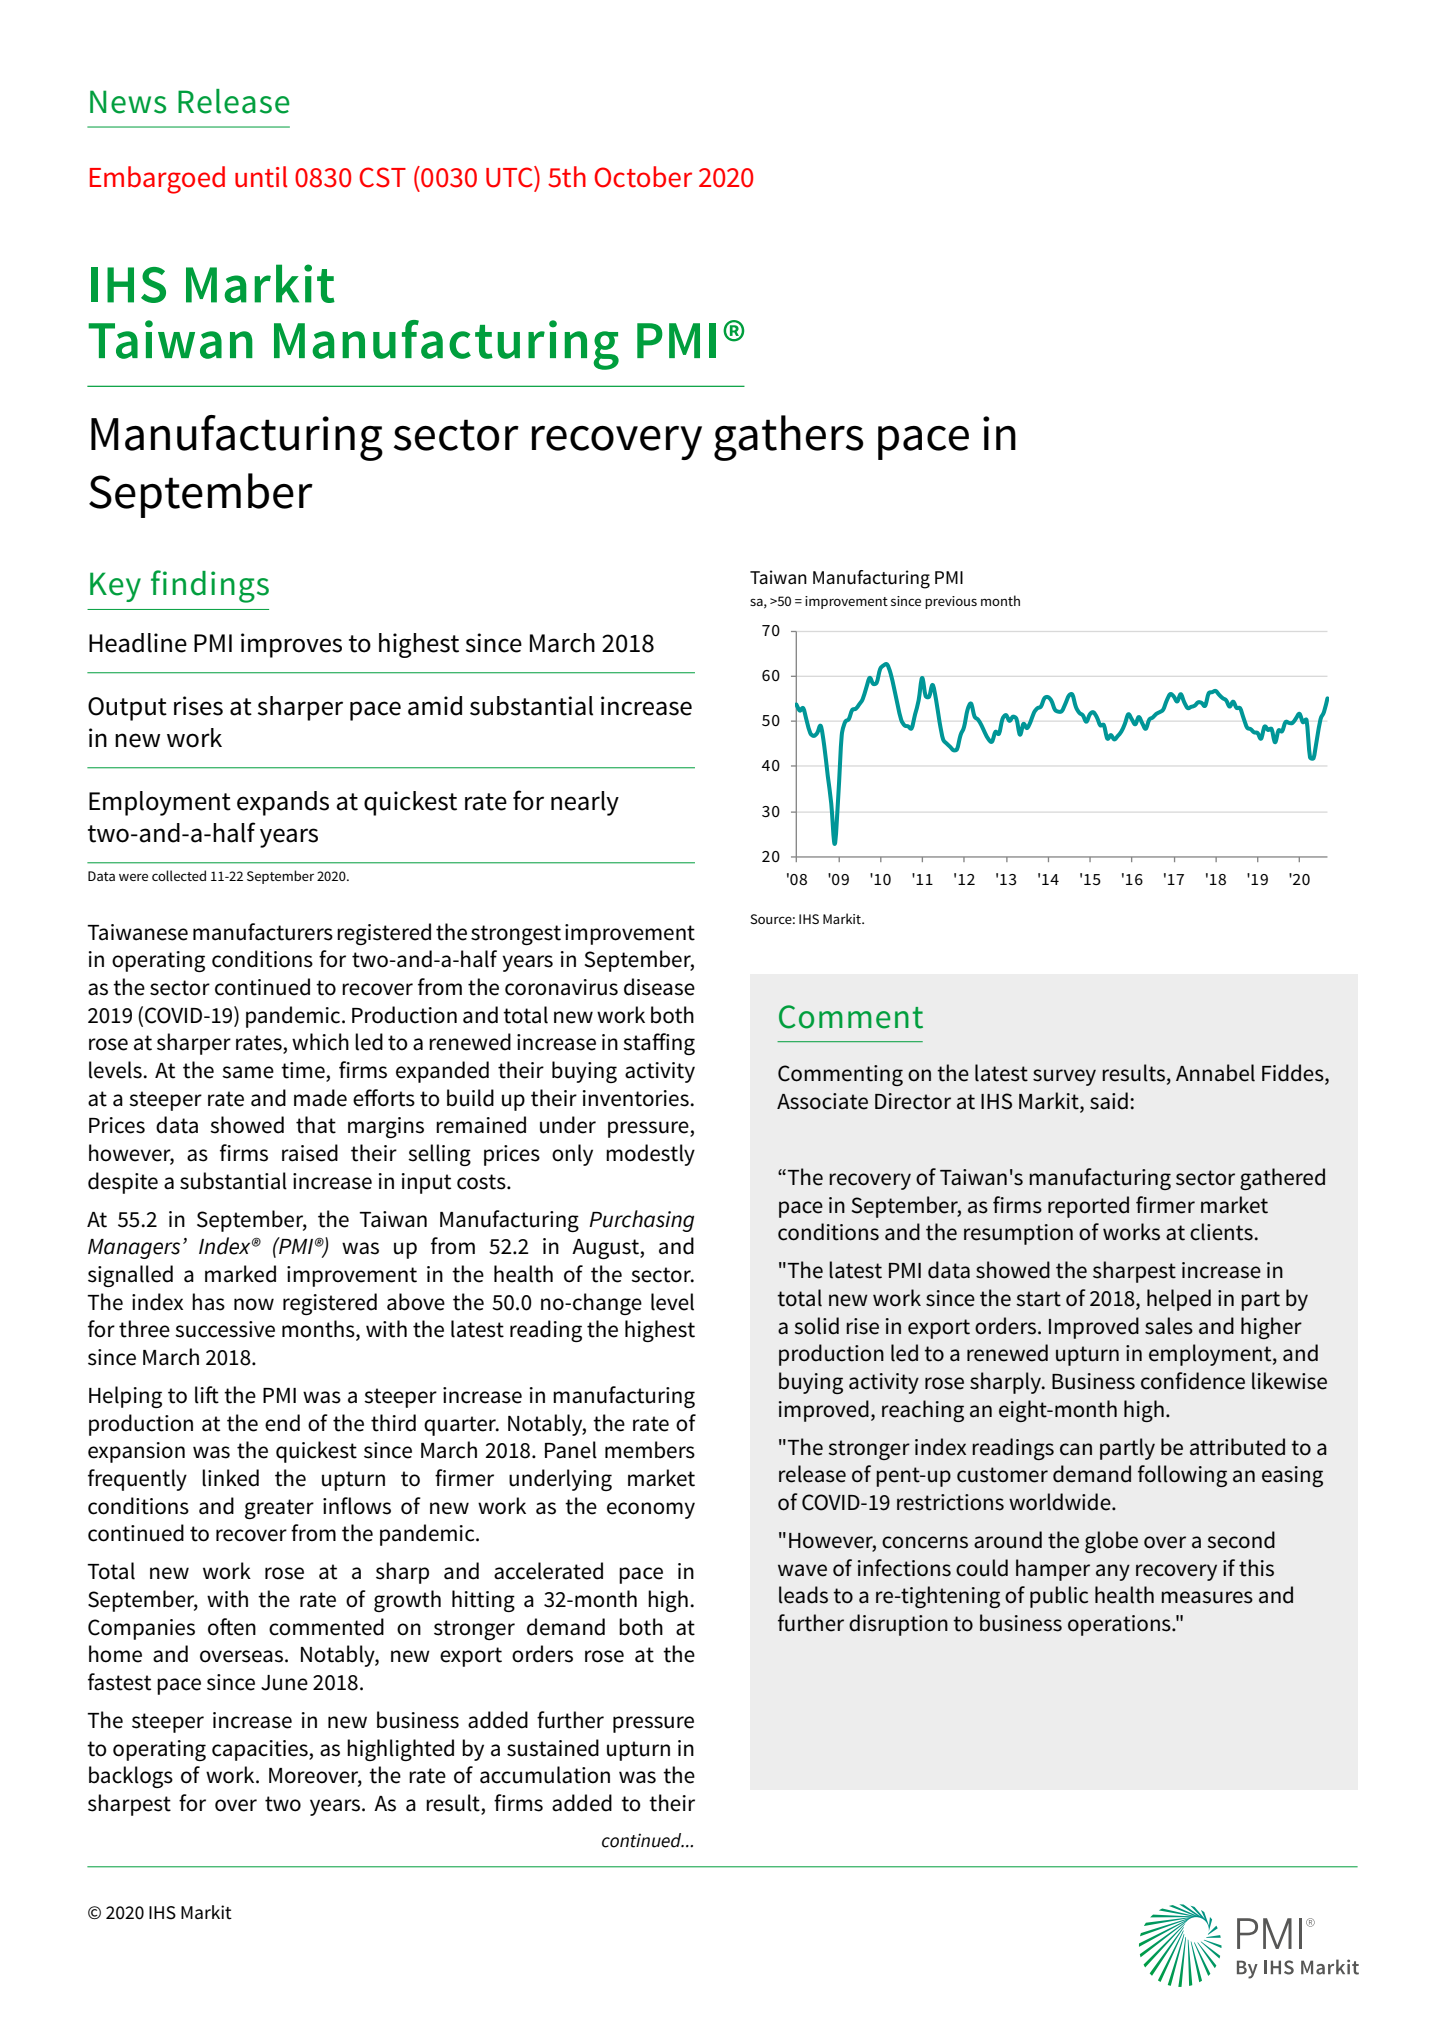  I want to click on sales, so click(1169, 1326).
